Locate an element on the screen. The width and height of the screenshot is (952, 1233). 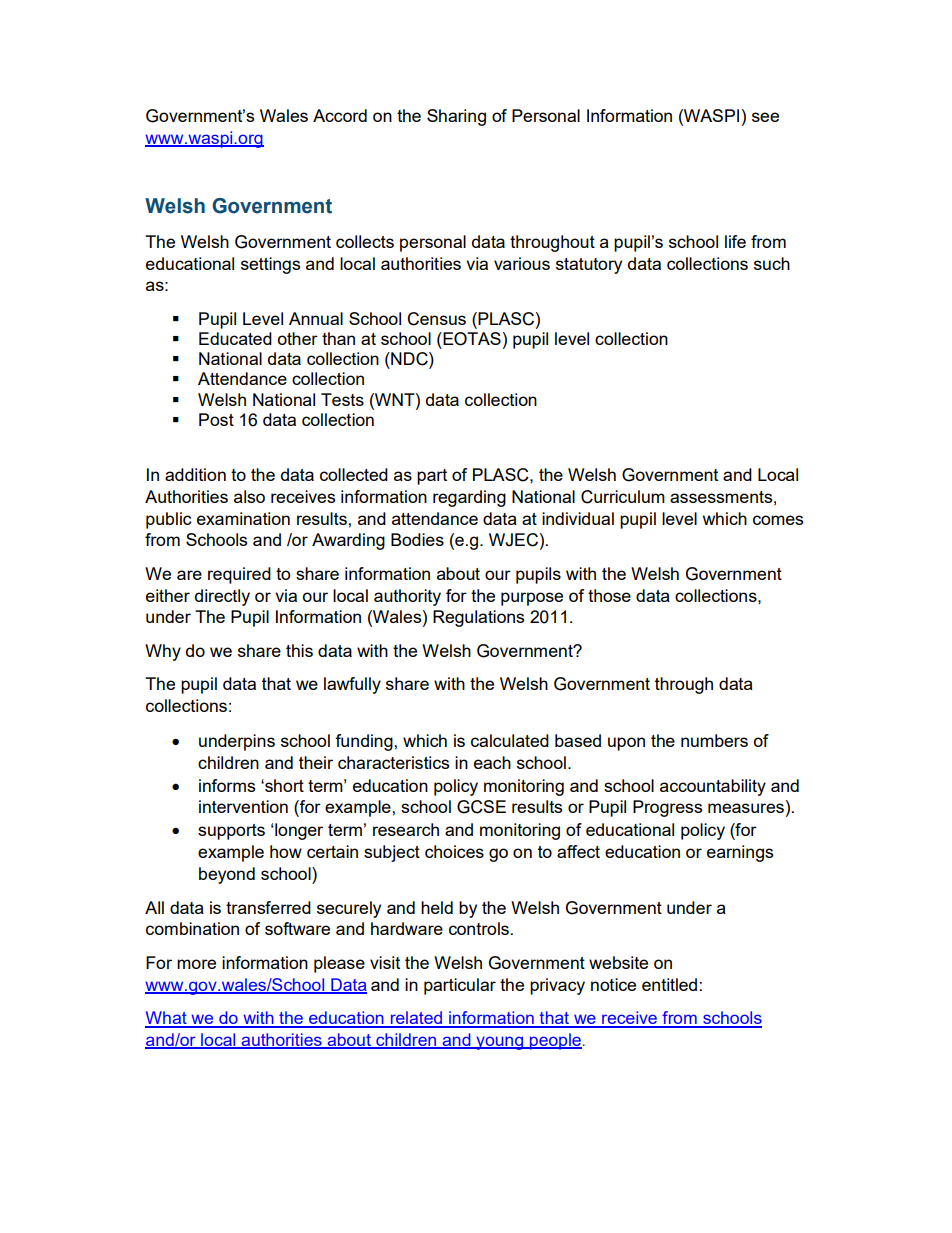
GCSE is located at coordinates (481, 807).
